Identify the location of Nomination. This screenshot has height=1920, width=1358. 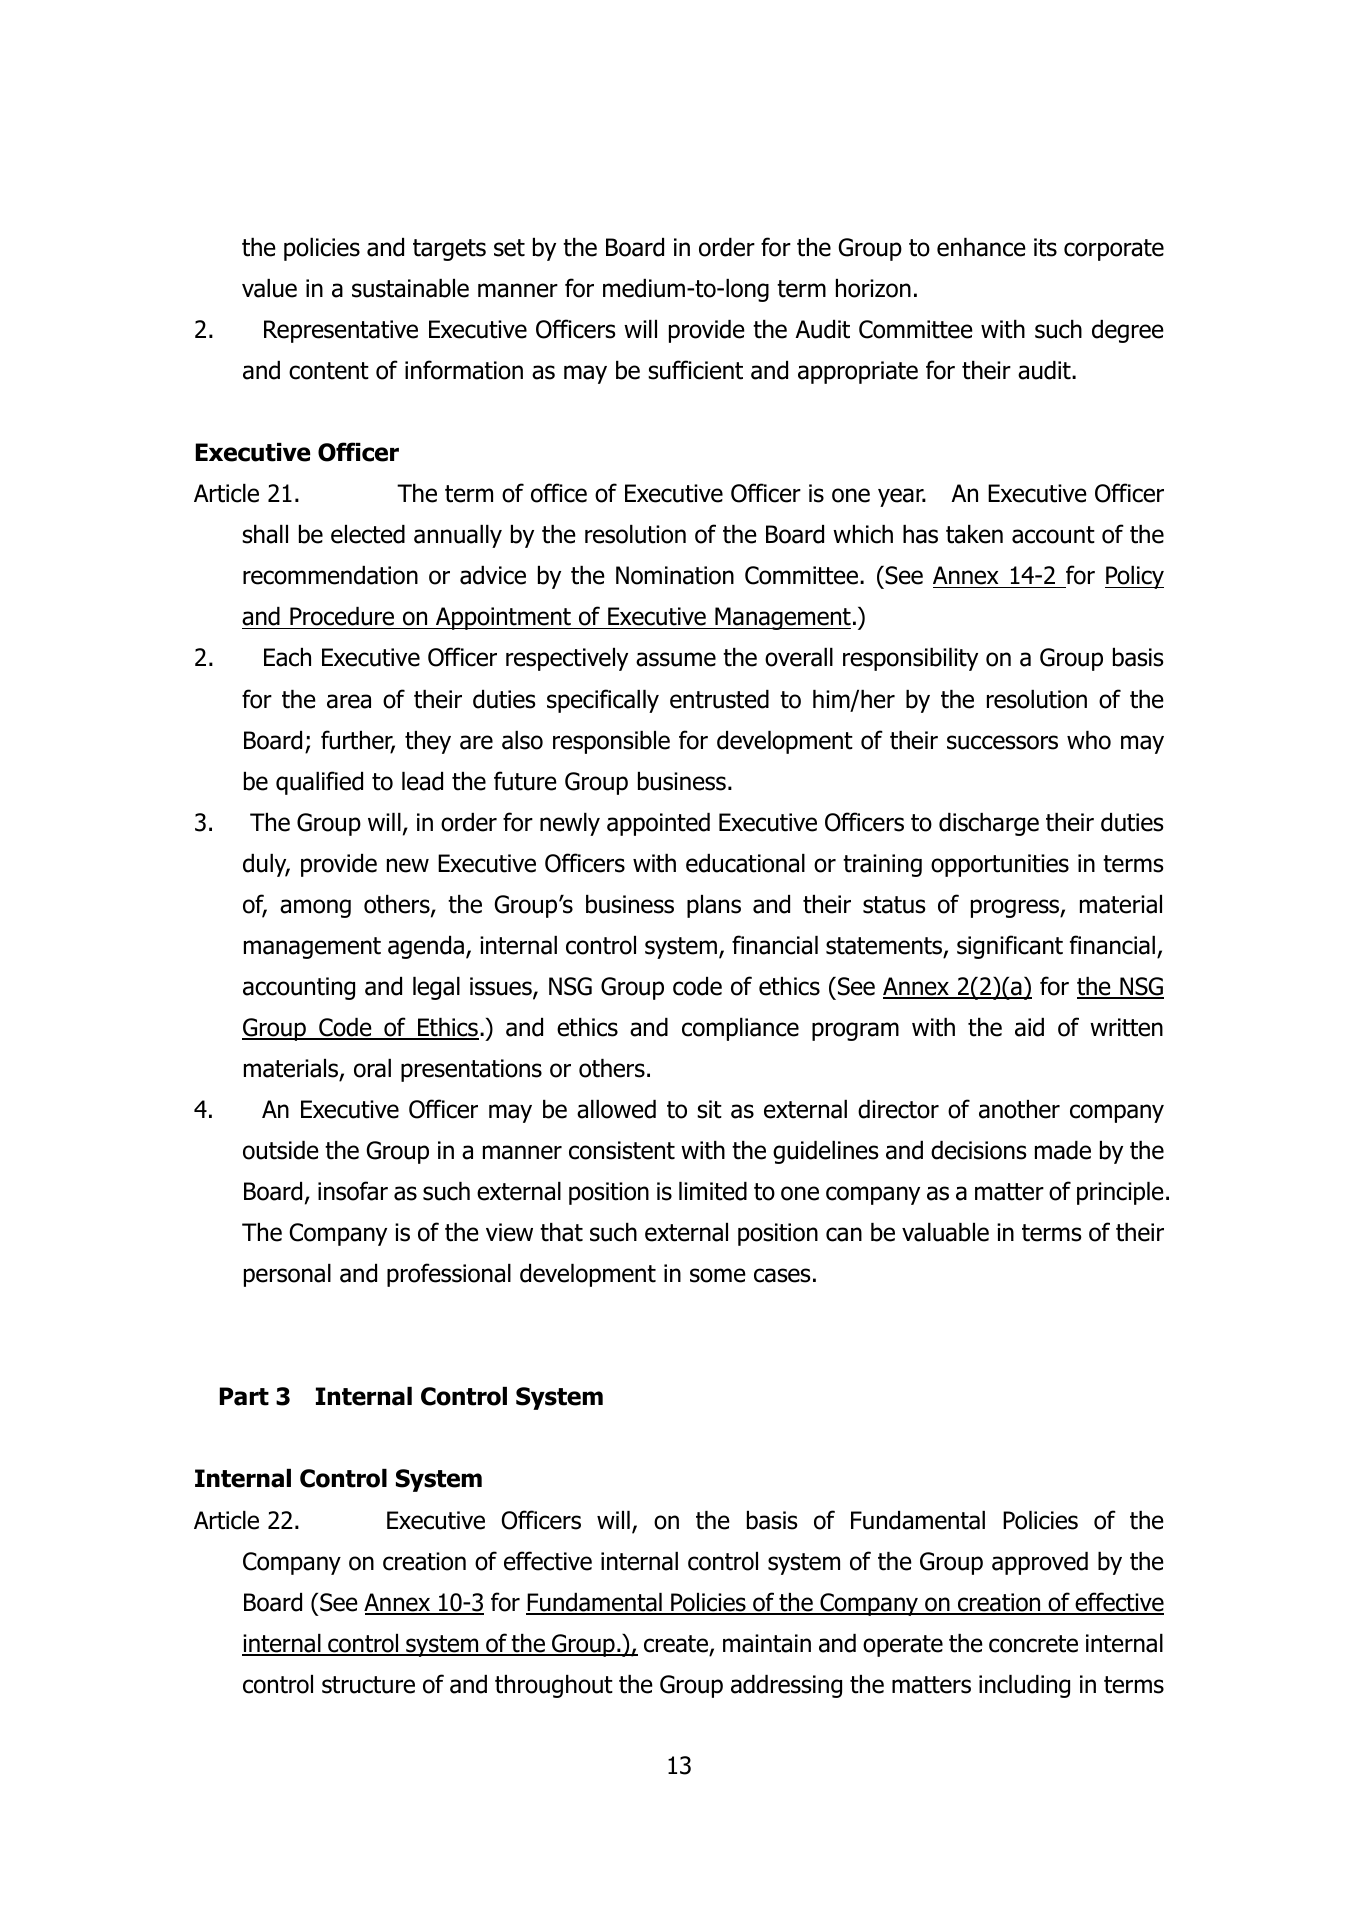
(675, 575).
